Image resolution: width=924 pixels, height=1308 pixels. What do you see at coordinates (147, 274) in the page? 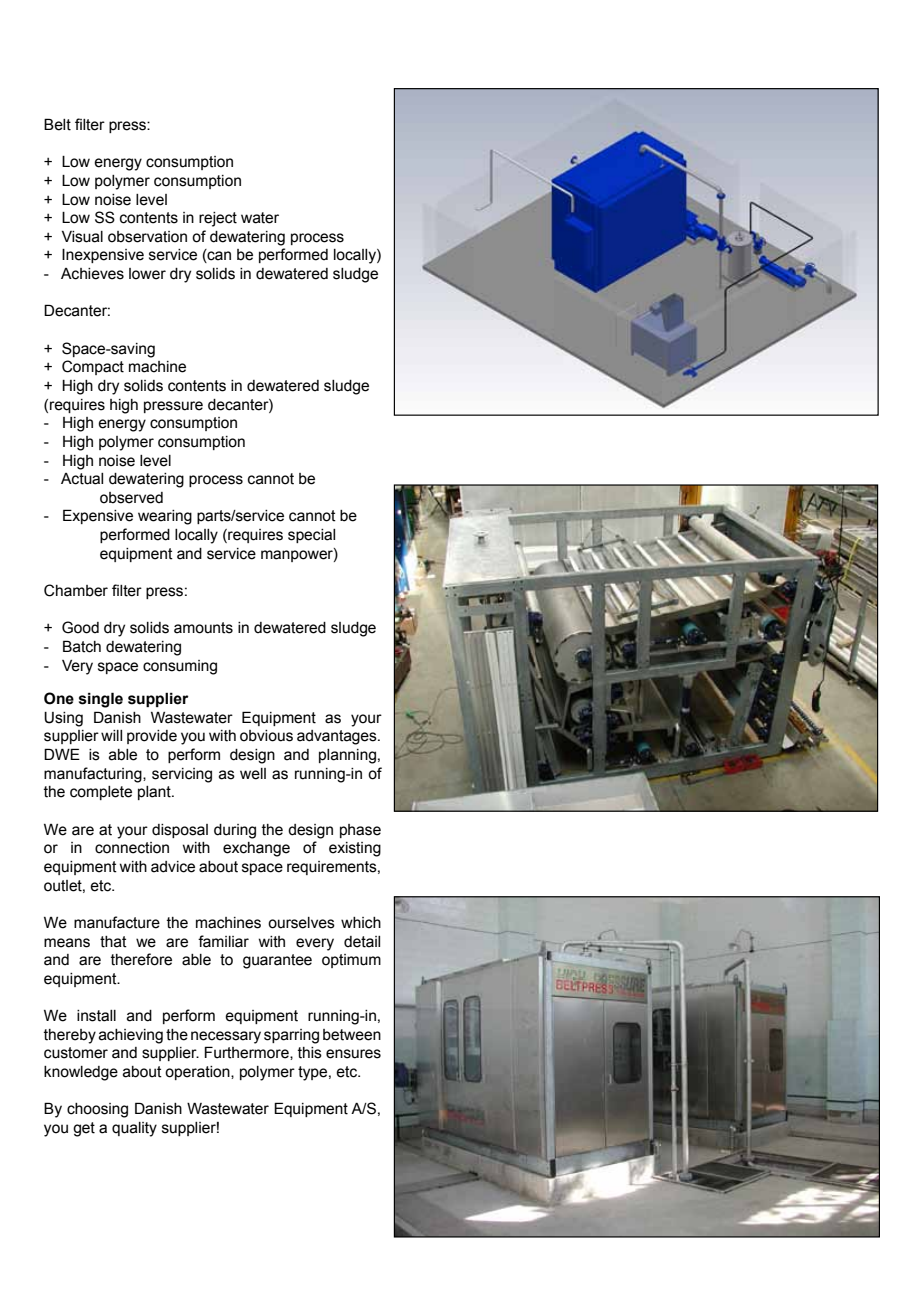
I see `lower` at bounding box center [147, 274].
